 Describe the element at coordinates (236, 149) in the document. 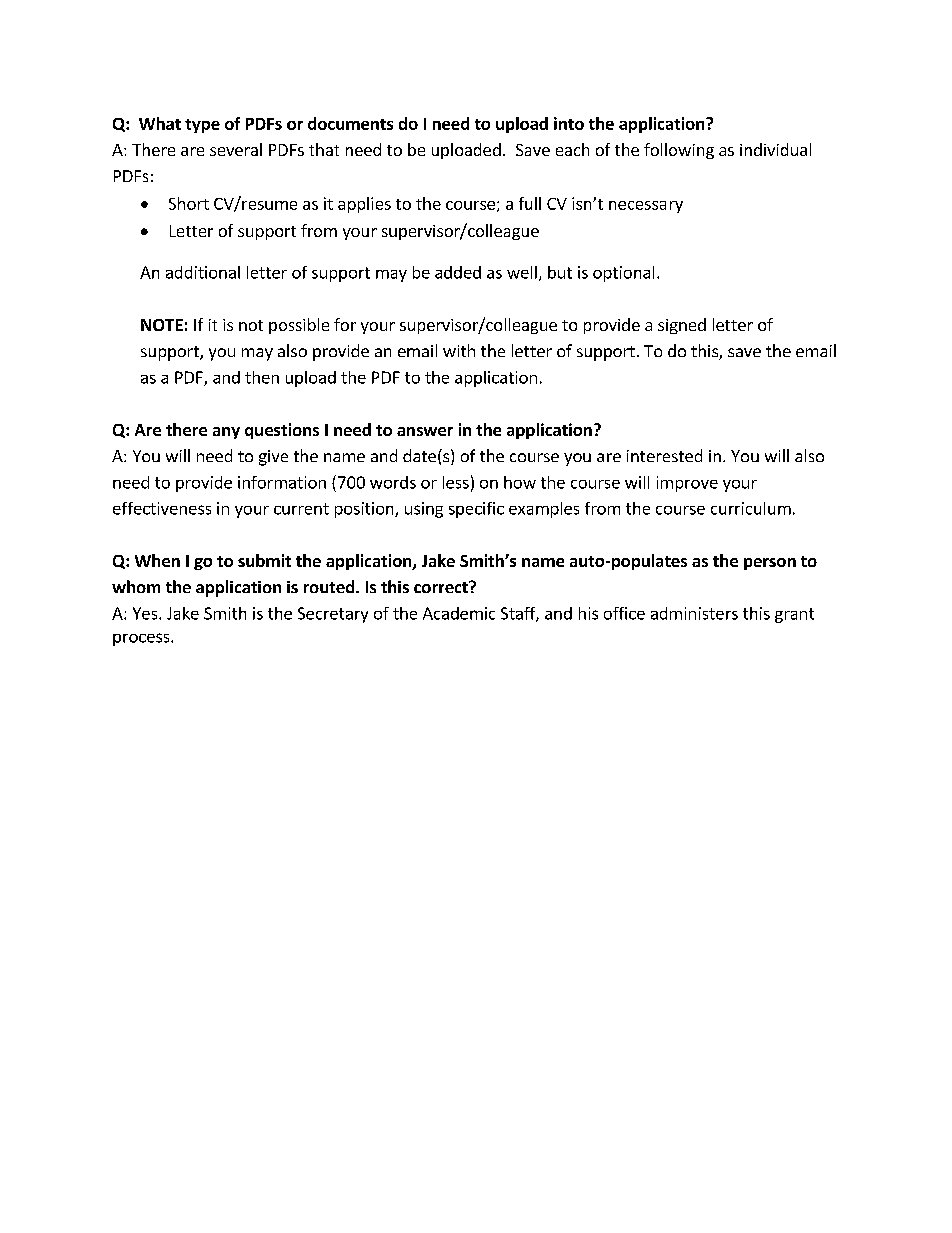

I see `several` at that location.
